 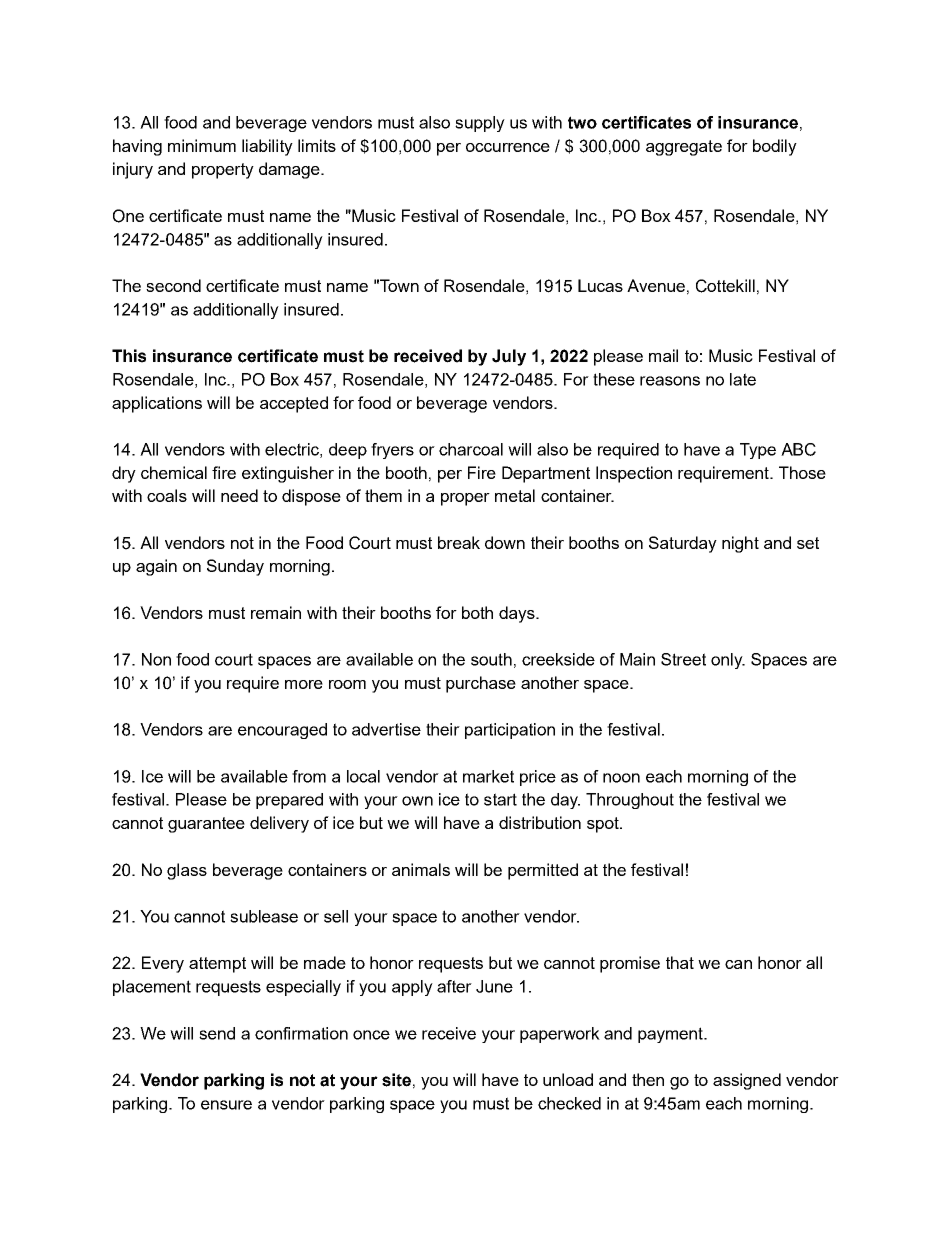 I want to click on minimum, so click(x=202, y=145).
